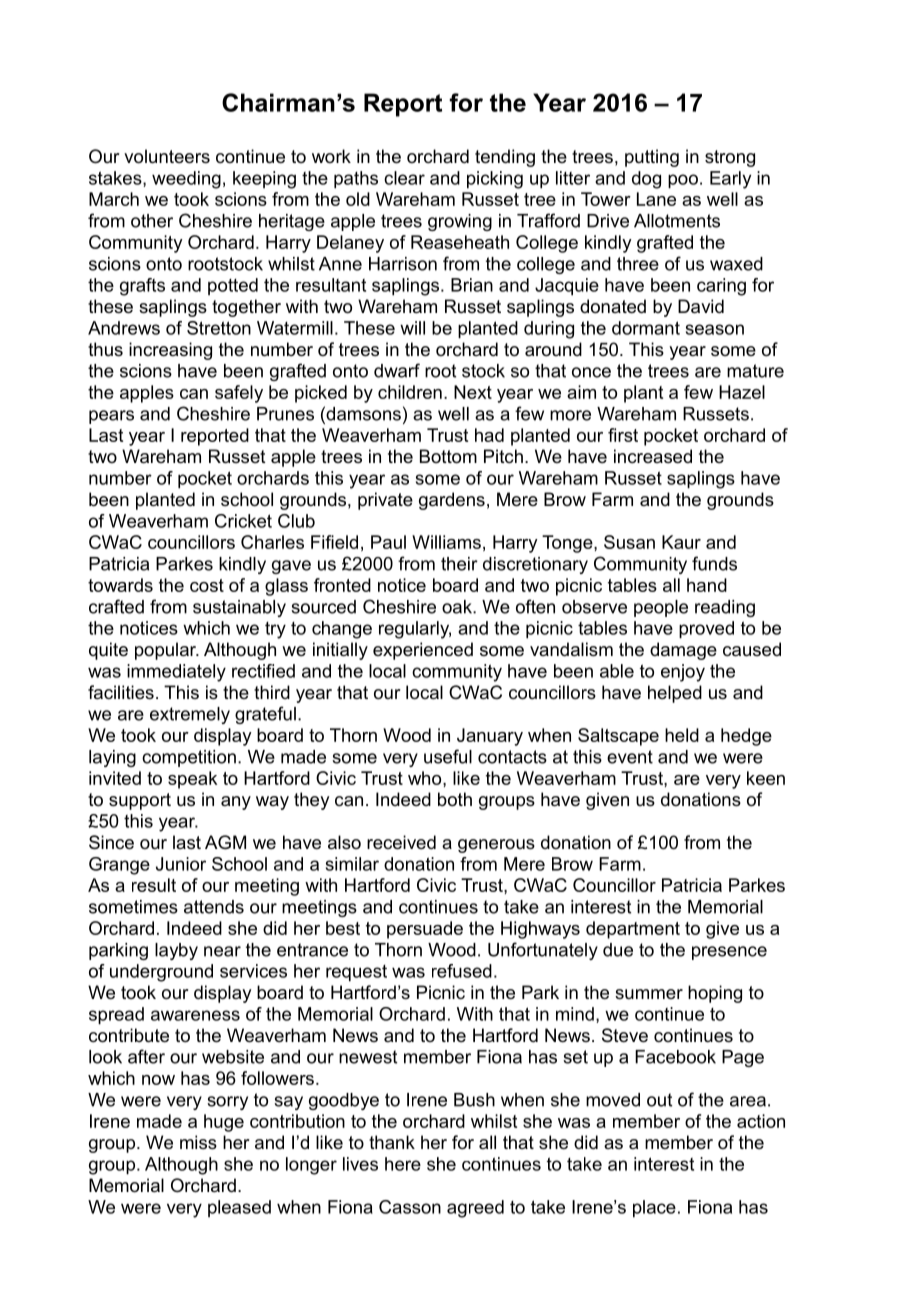 The image size is (924, 1308). What do you see at coordinates (404, 178) in the screenshot?
I see `clear` at bounding box center [404, 178].
